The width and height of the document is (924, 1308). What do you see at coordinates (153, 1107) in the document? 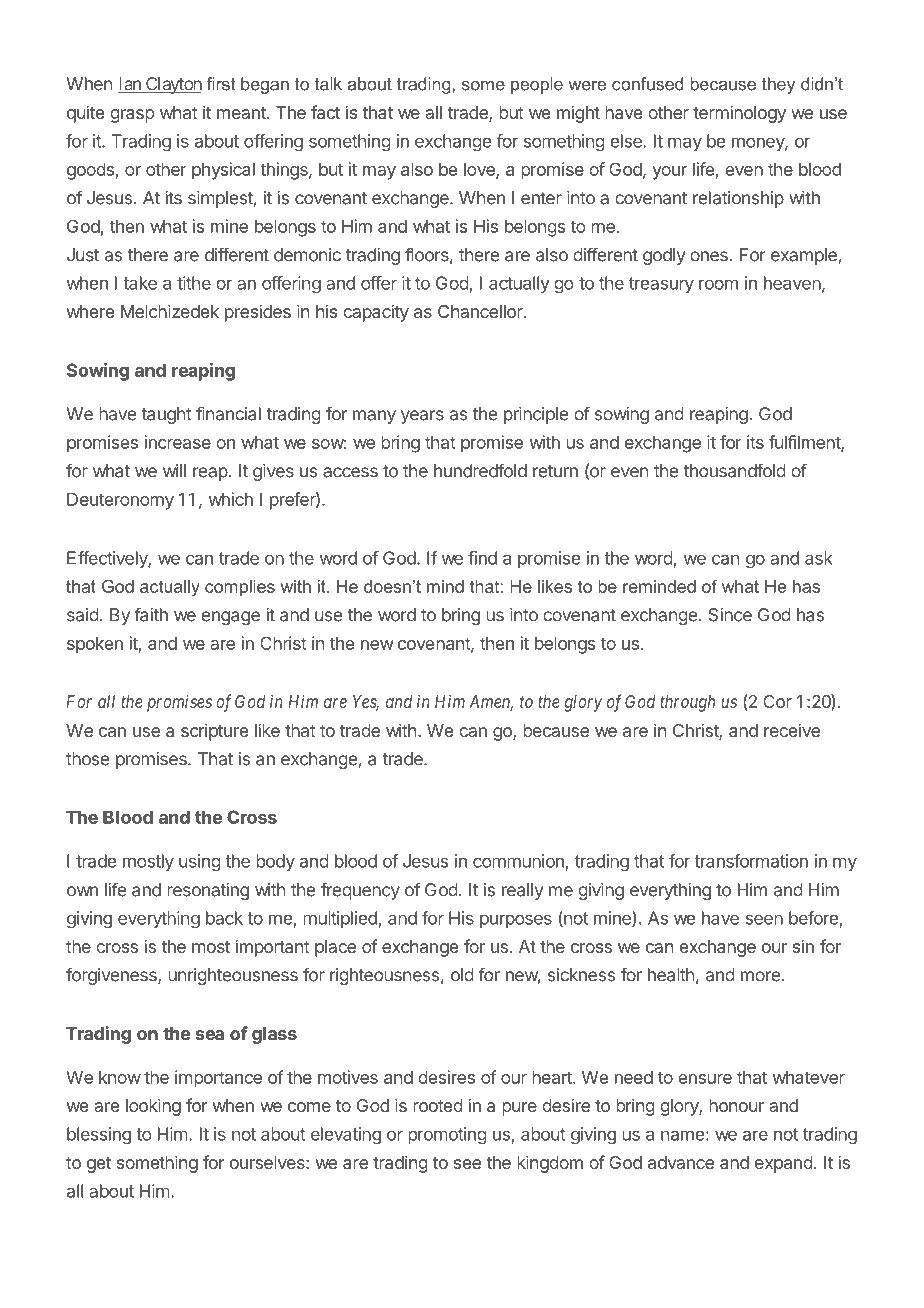
I see `looking` at bounding box center [153, 1107].
